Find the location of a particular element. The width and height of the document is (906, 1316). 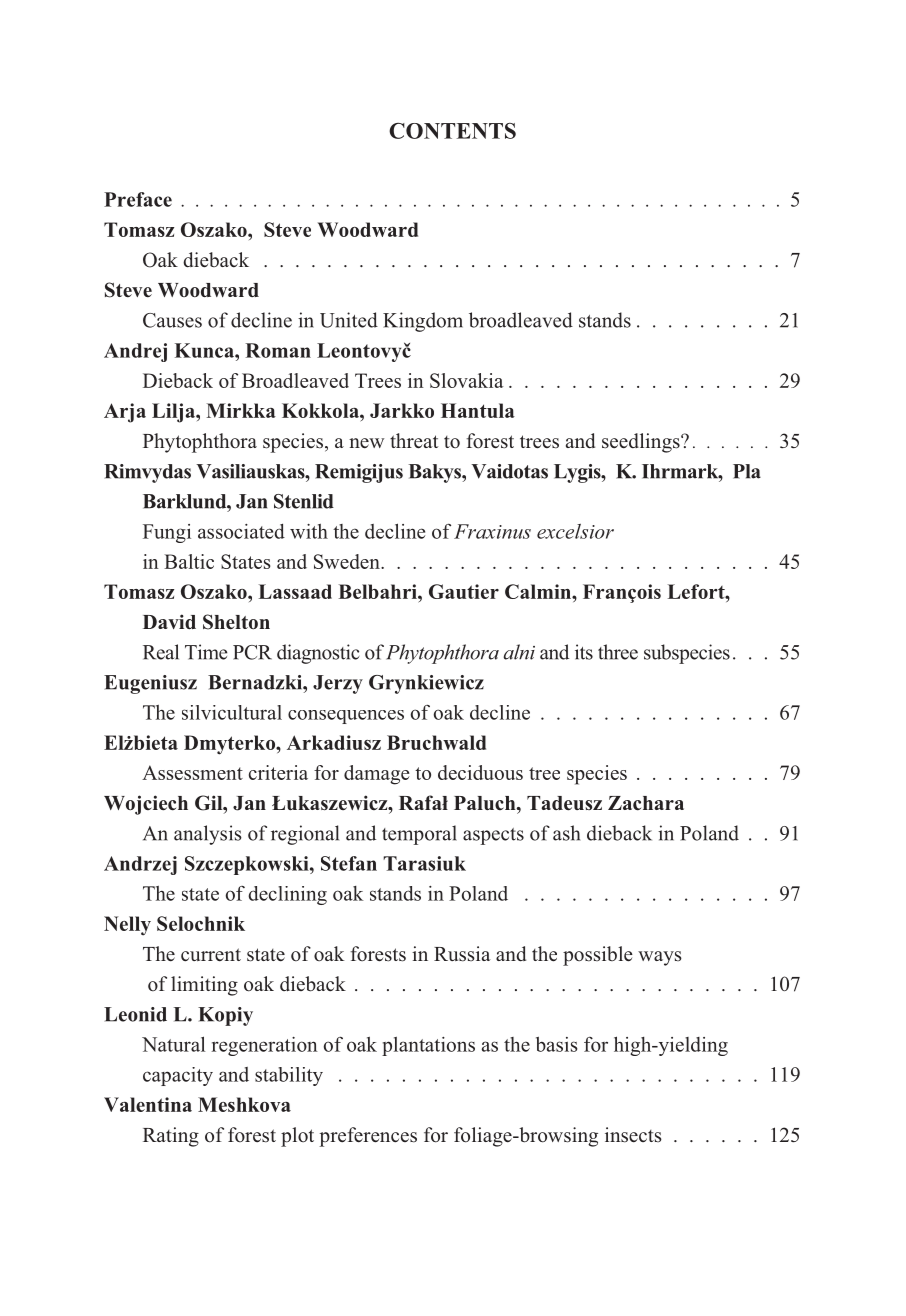

Andrej is located at coordinates (135, 352).
